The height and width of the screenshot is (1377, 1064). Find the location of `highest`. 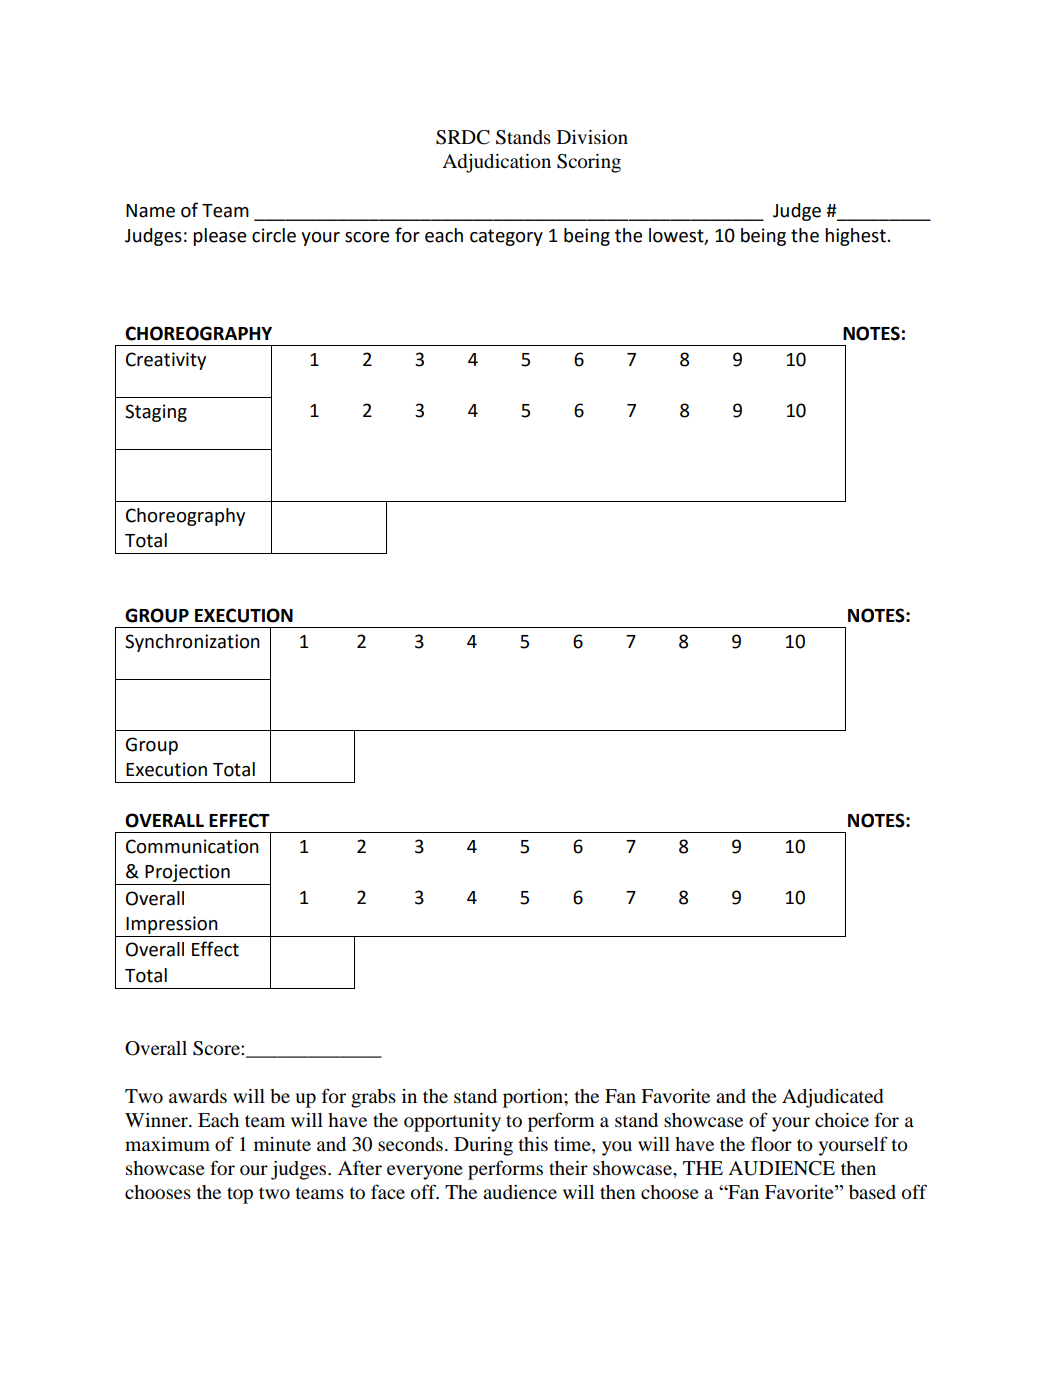

highest is located at coordinates (856, 237).
